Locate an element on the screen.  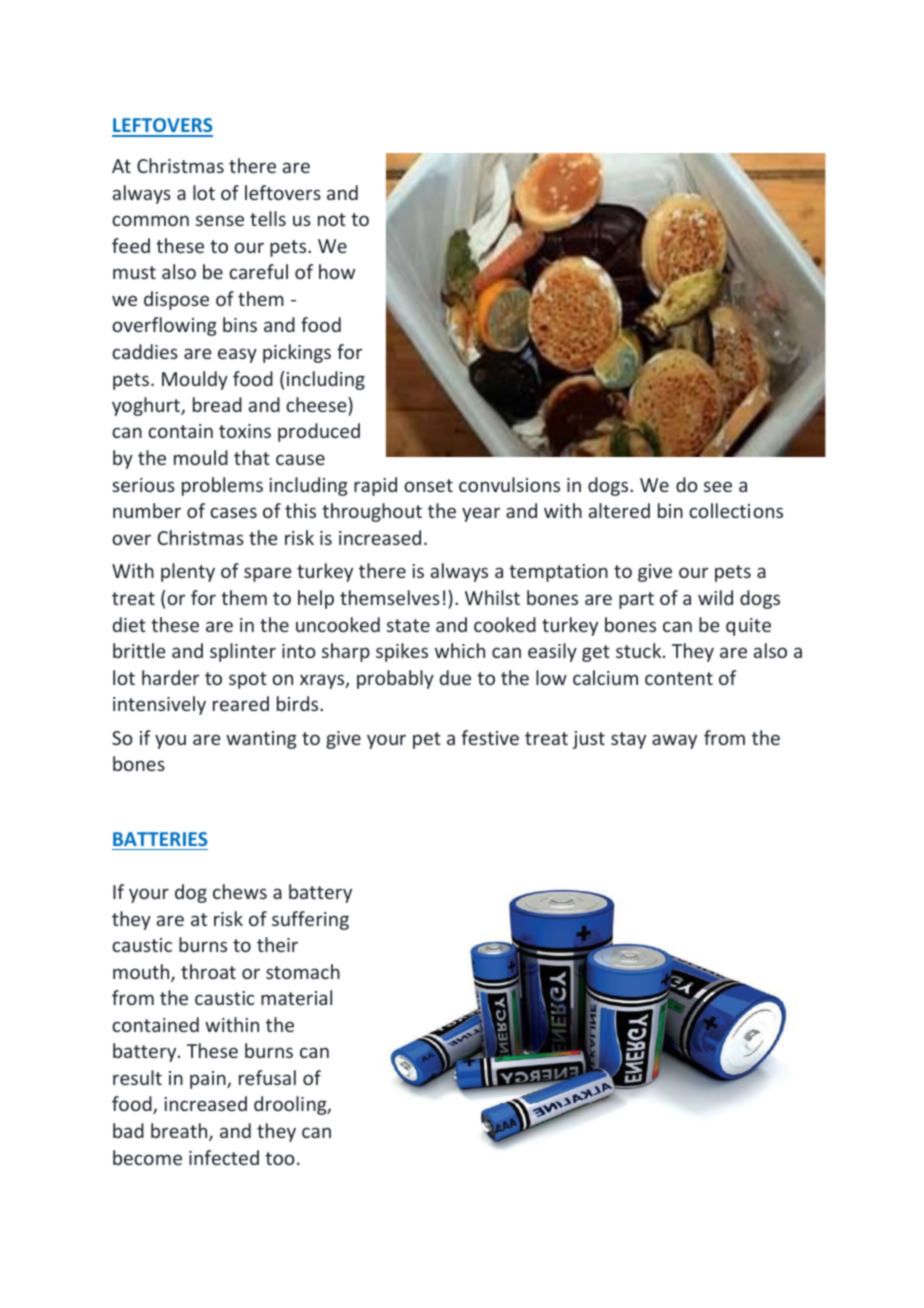
harder is located at coordinates (170, 677).
